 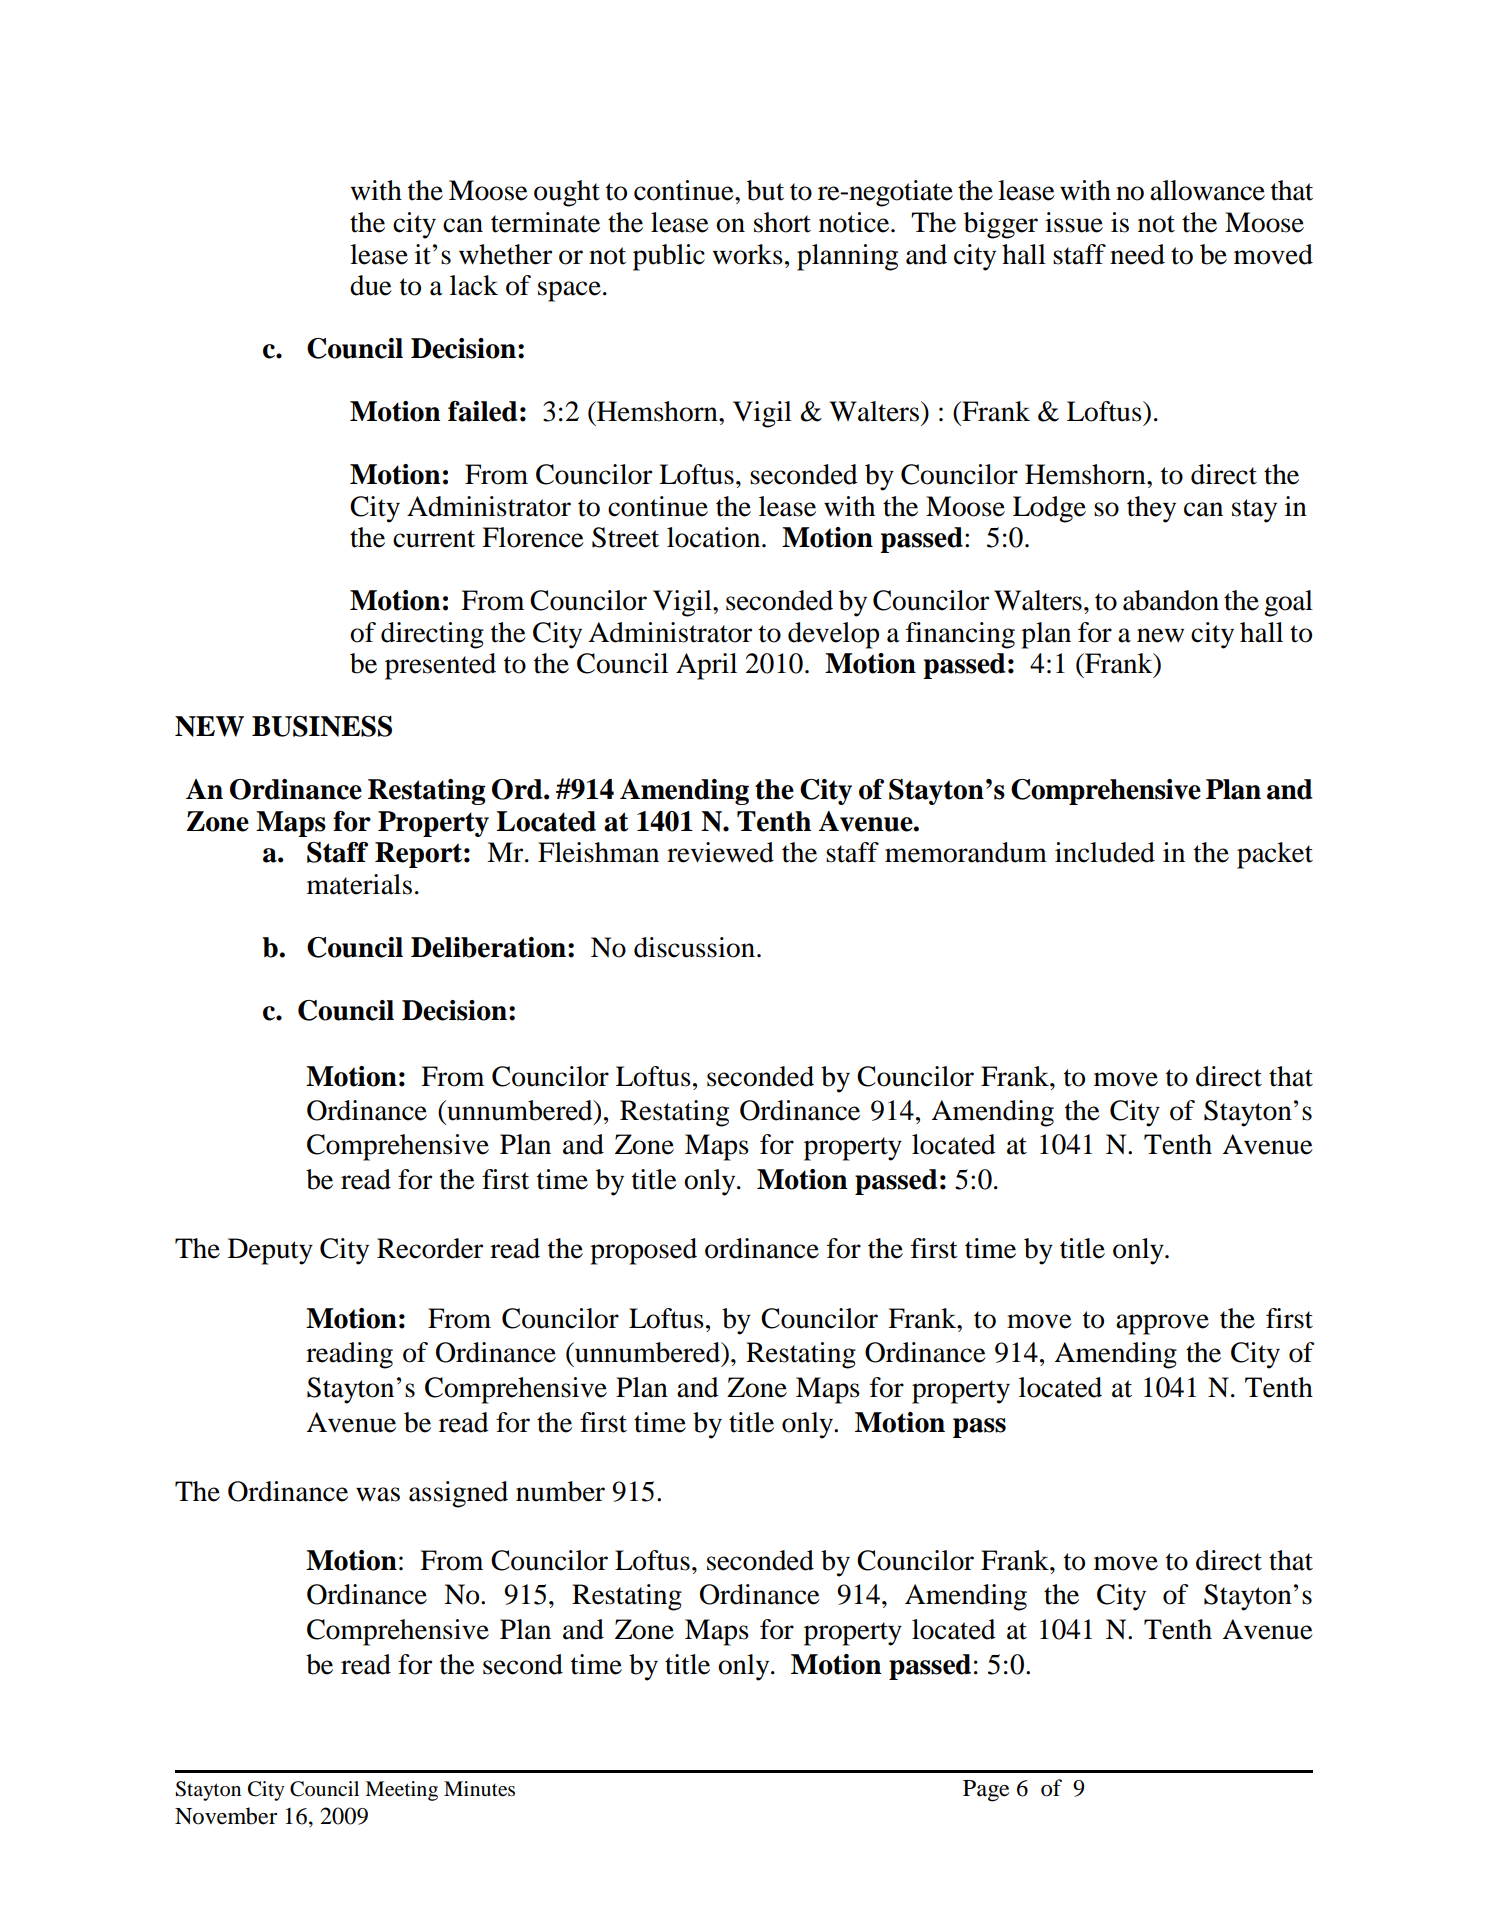 What do you see at coordinates (1137, 254) in the screenshot?
I see `need` at bounding box center [1137, 254].
